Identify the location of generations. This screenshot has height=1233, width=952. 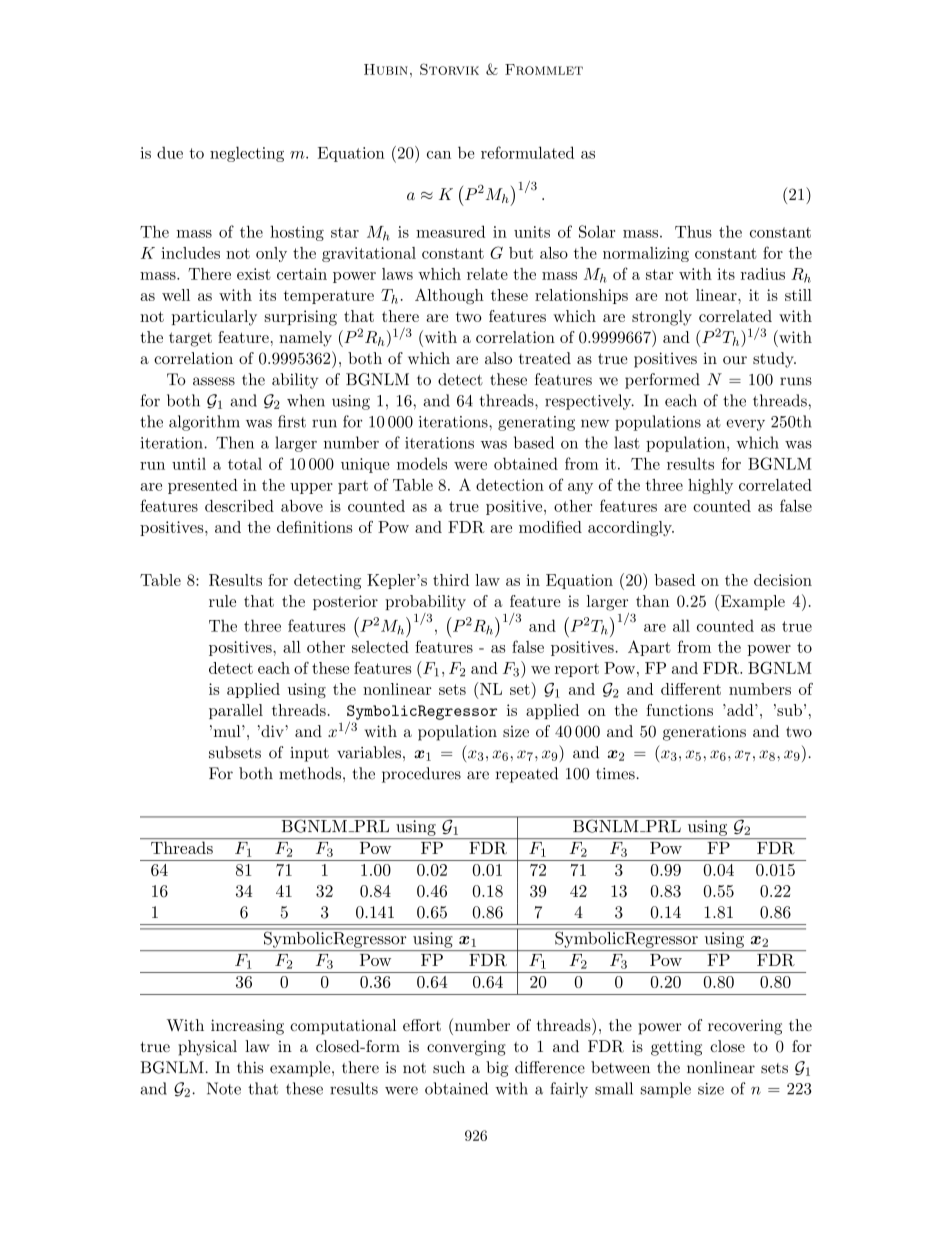
(704, 733).
